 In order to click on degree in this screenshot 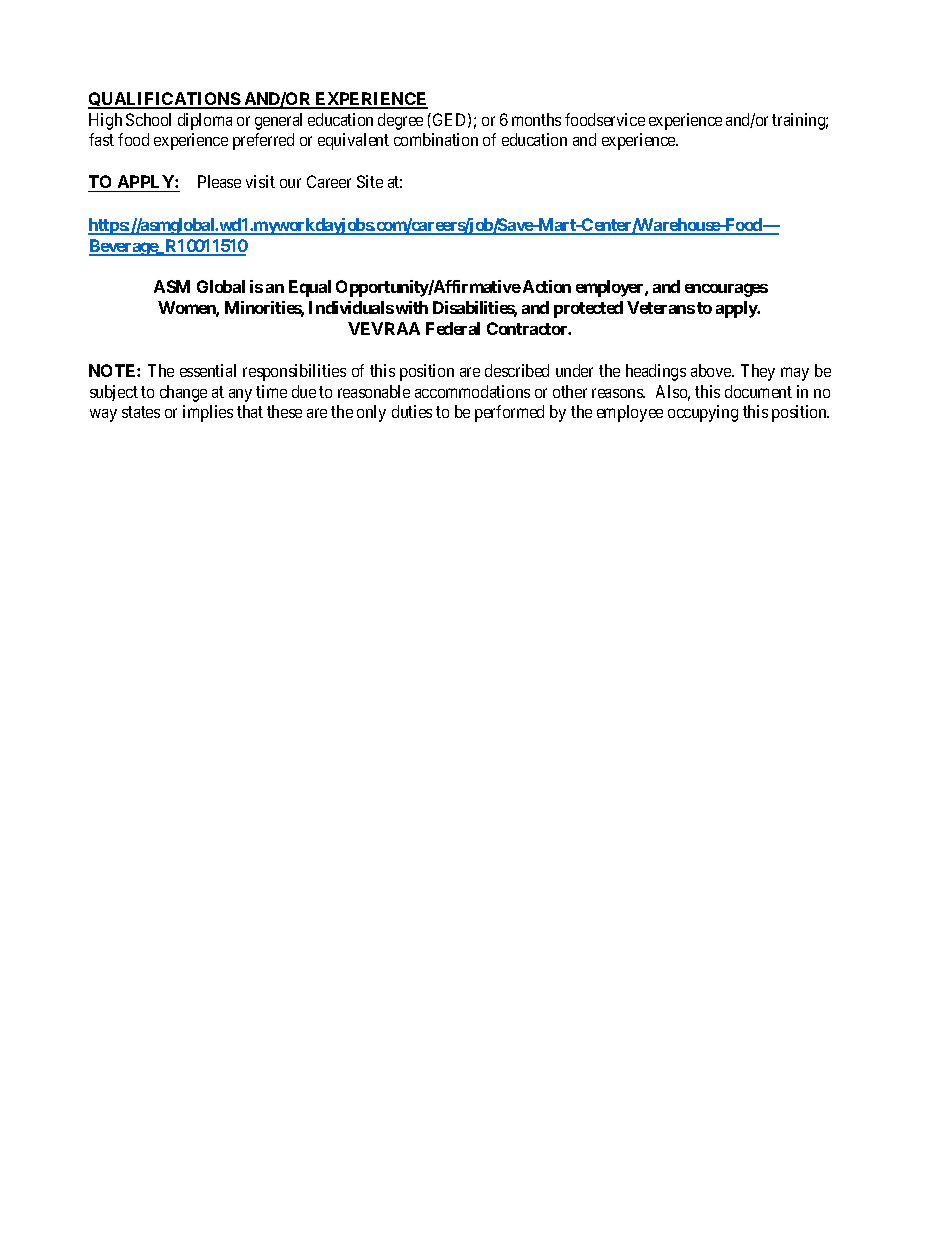, I will do `click(400, 121)`.
